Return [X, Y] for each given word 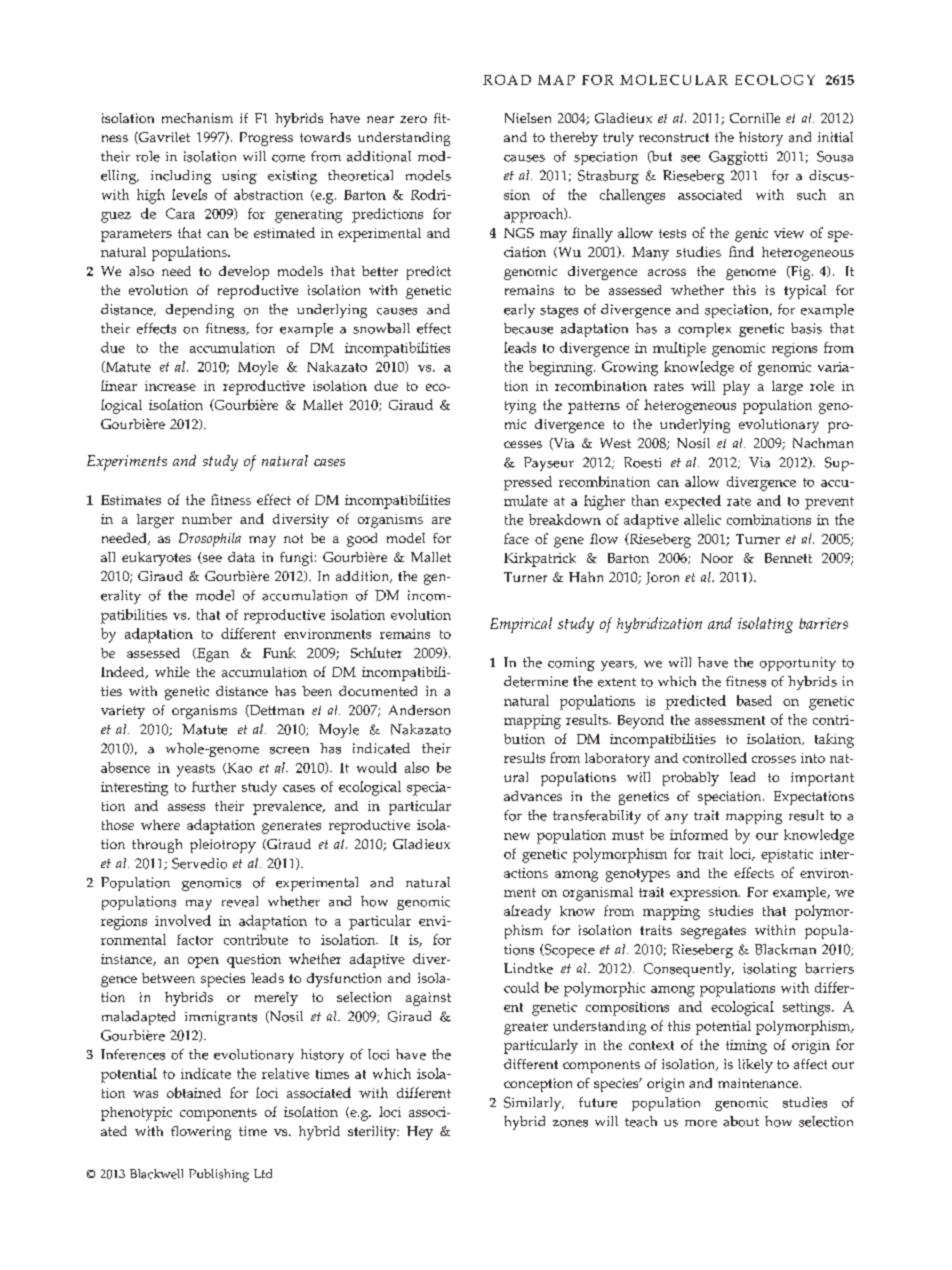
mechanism [197, 118]
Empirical [521, 625]
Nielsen [528, 118]
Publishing [219, 1175]
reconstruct [674, 137]
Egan [212, 655]
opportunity [798, 664]
